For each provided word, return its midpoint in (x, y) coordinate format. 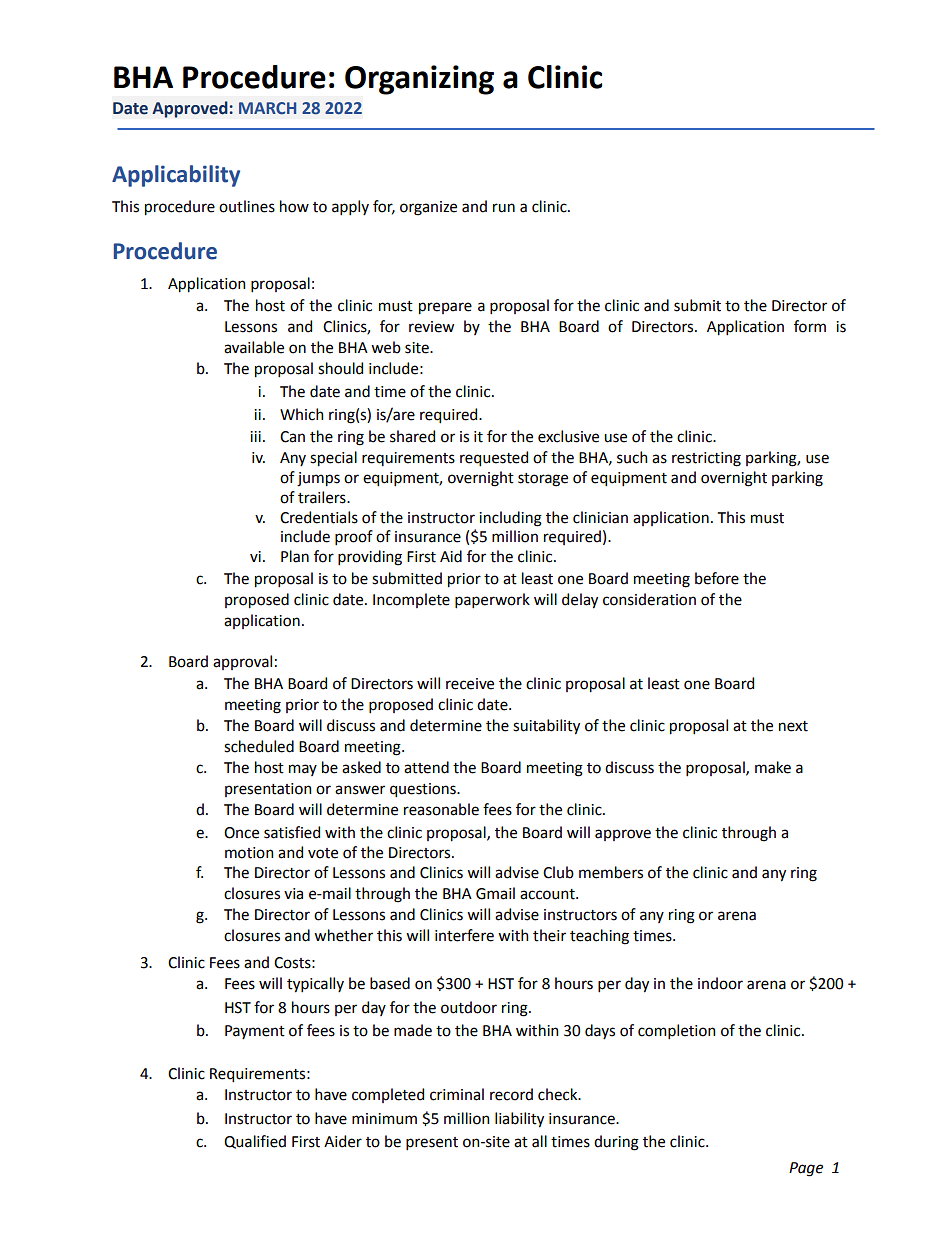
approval (242, 662)
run (504, 208)
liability (519, 1120)
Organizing (419, 80)
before (717, 578)
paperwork (492, 600)
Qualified (255, 1142)
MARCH (267, 108)
